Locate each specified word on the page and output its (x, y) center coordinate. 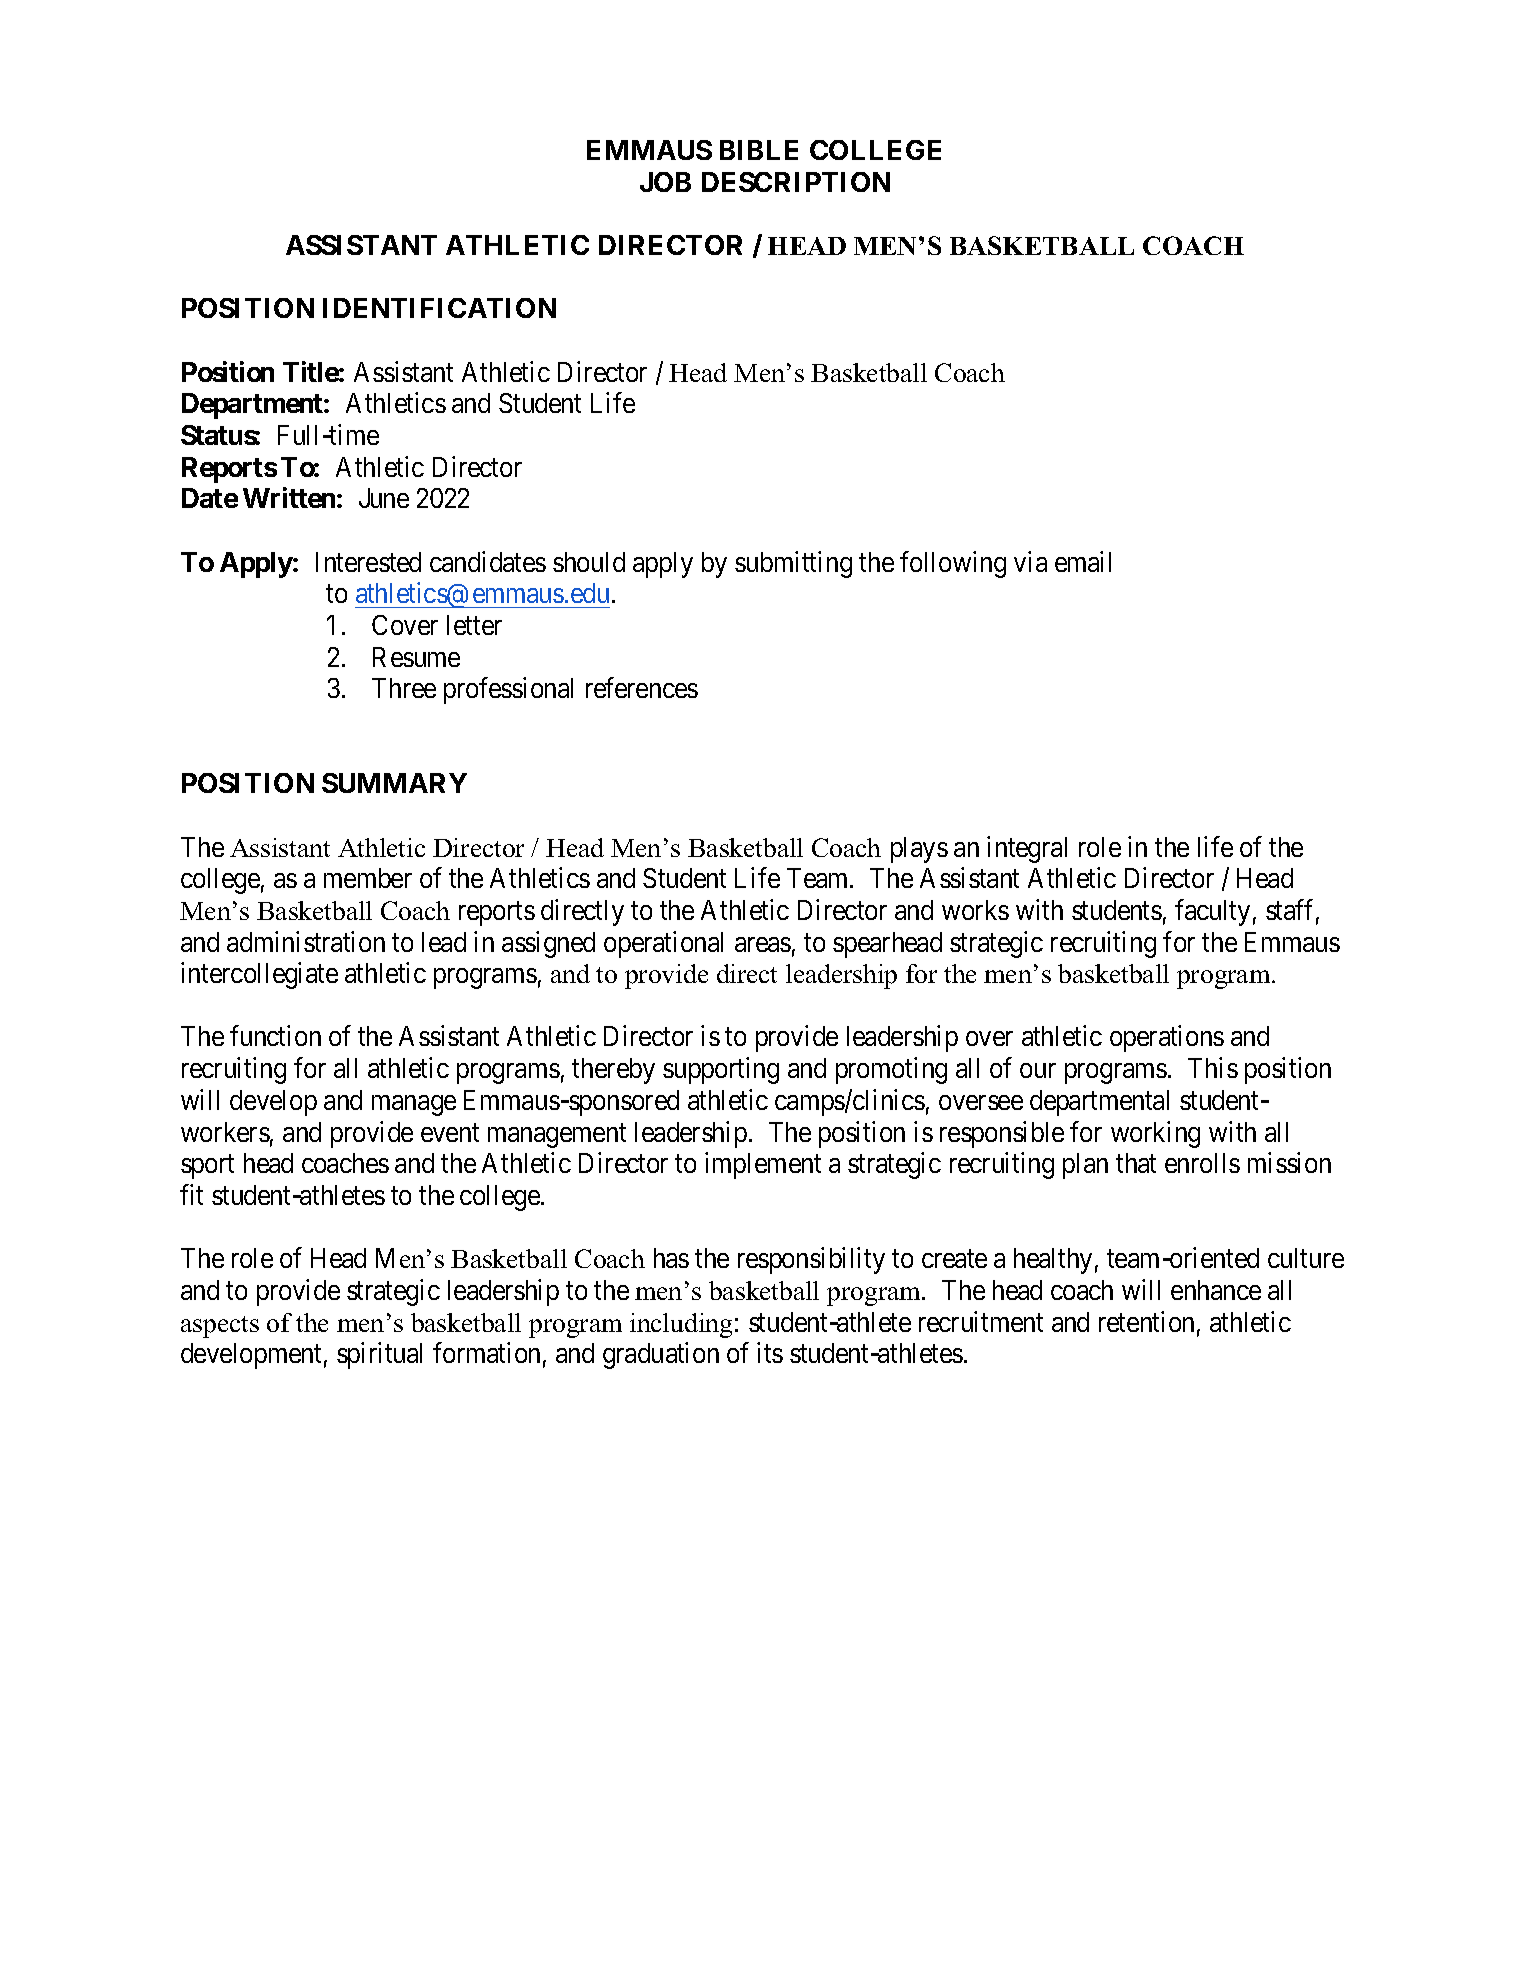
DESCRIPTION (796, 182)
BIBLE (759, 150)
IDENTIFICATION (439, 308)
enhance (1216, 1290)
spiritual (379, 1356)
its (770, 1353)
